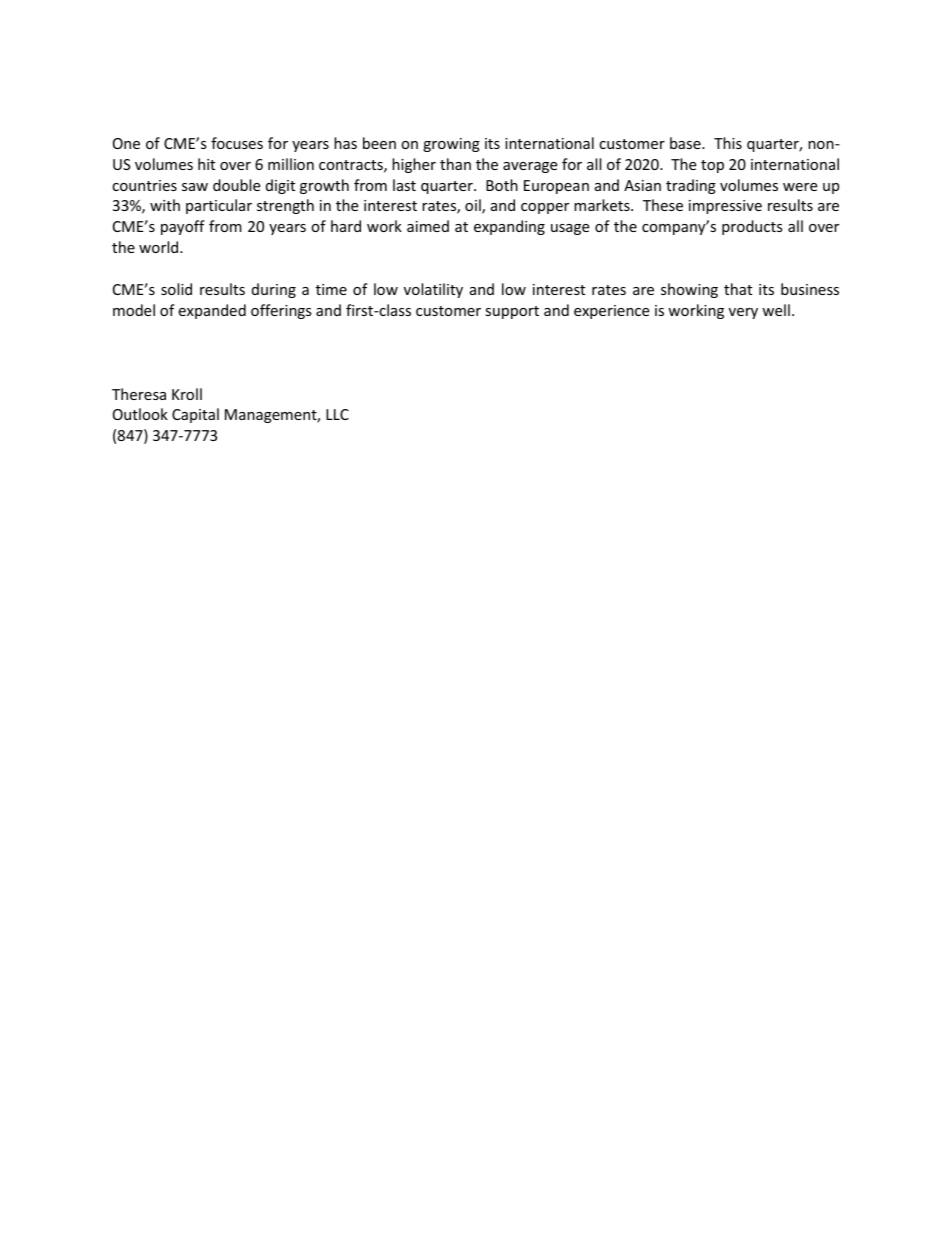 This screenshot has height=1233, width=952. What do you see at coordinates (237, 143) in the screenshot?
I see `focuses` at bounding box center [237, 143].
